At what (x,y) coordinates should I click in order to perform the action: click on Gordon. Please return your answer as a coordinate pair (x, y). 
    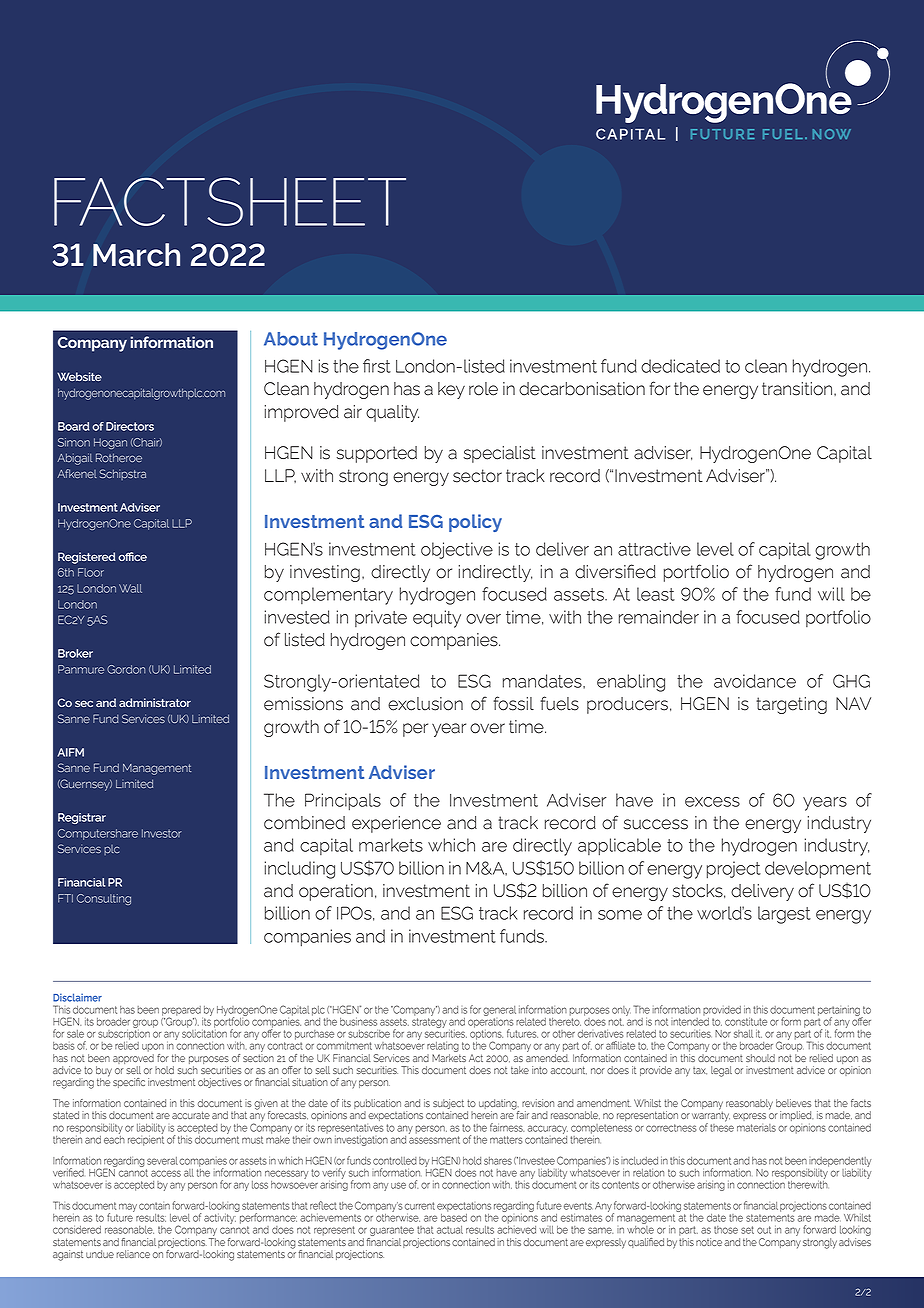
    Looking at the image, I should click on (126, 669).
